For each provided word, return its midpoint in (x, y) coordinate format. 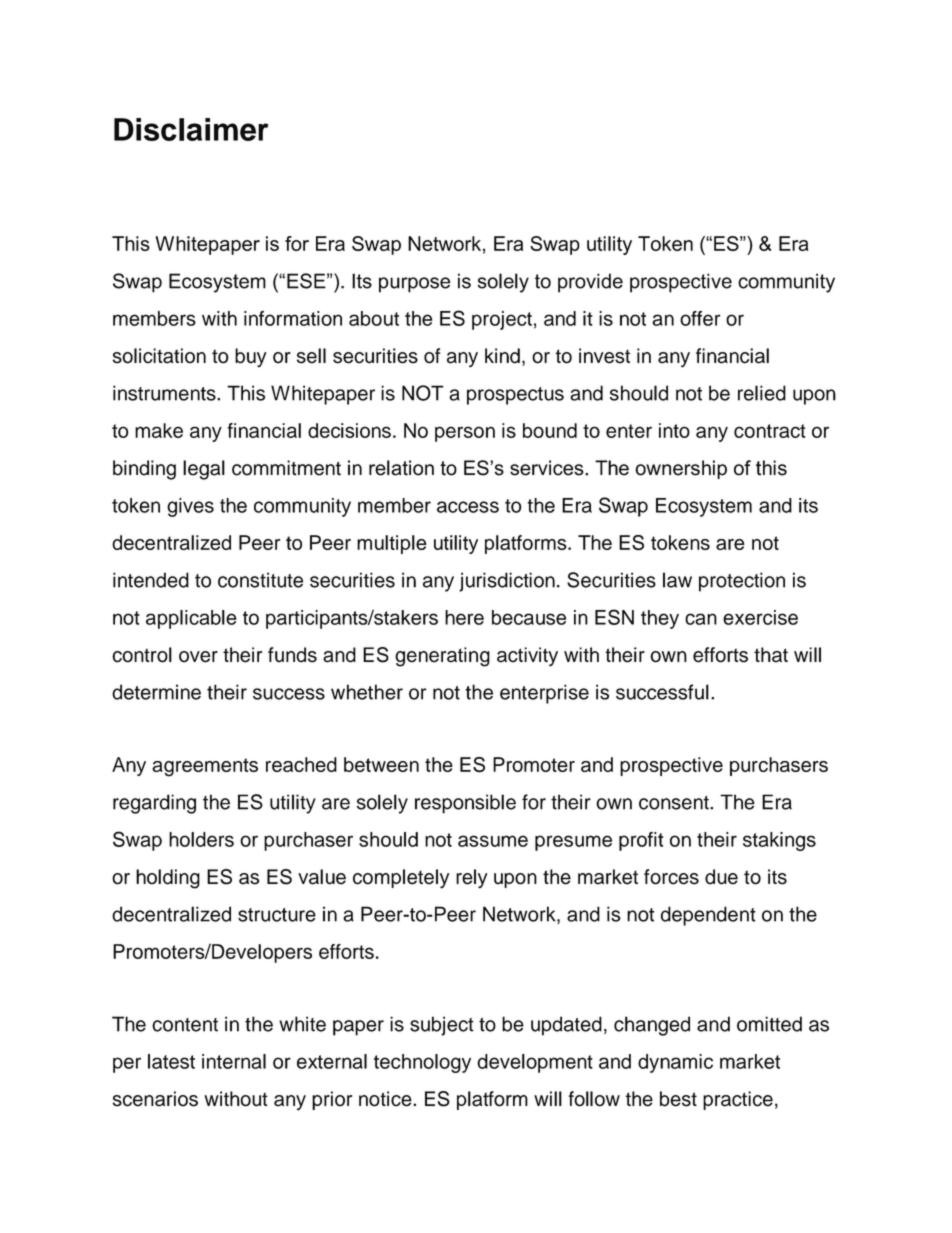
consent (675, 803)
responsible (465, 804)
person (465, 434)
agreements (205, 767)
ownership (681, 469)
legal (204, 470)
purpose (414, 285)
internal (234, 1061)
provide (590, 283)
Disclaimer (191, 129)
